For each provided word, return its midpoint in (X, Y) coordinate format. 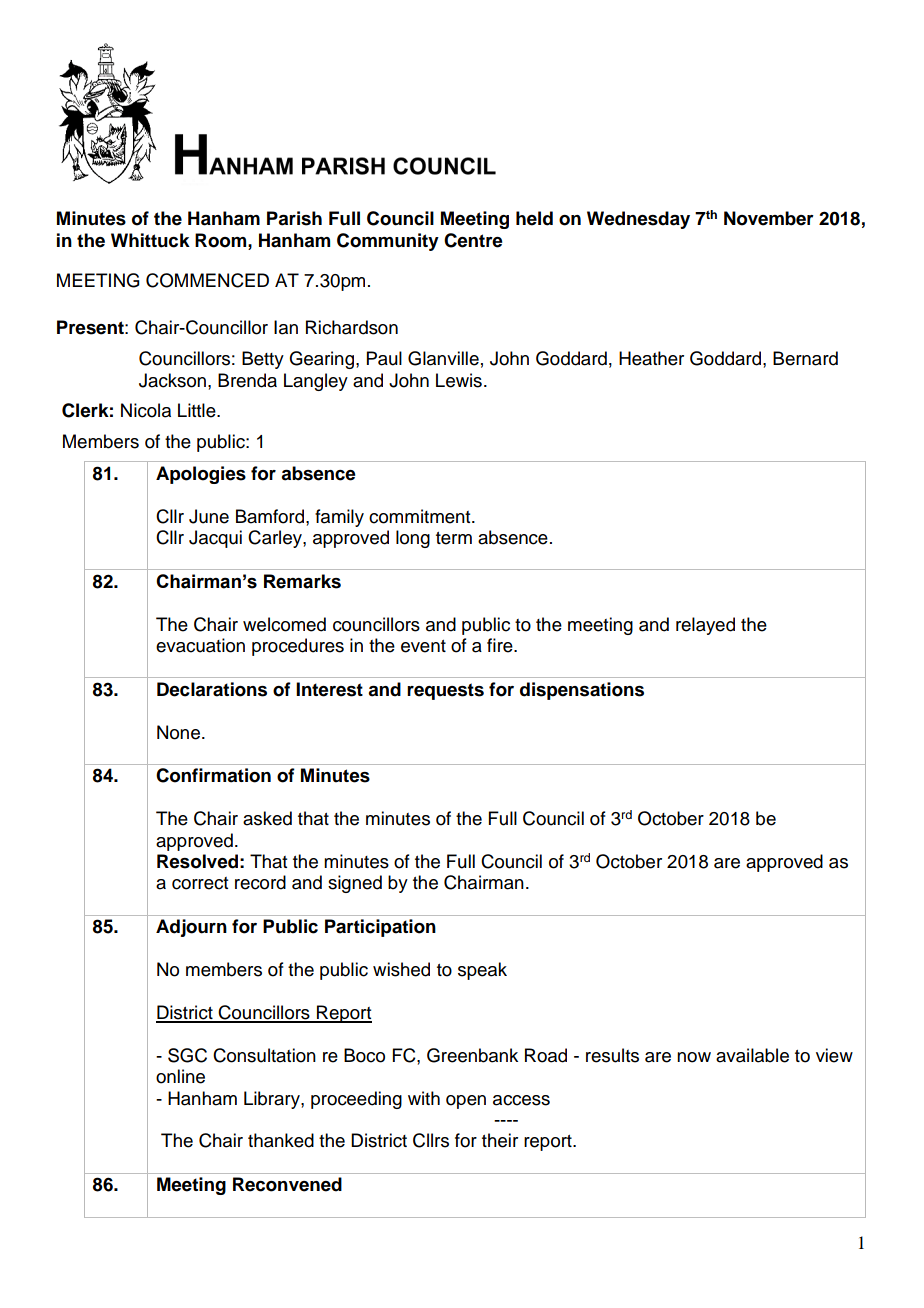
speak (482, 971)
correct (200, 883)
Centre (473, 240)
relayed (705, 626)
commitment (421, 516)
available (752, 1055)
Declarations (212, 689)
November (769, 218)
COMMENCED (207, 280)
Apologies (201, 475)
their (500, 1140)
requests (445, 691)
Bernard (805, 358)
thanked (281, 1140)
